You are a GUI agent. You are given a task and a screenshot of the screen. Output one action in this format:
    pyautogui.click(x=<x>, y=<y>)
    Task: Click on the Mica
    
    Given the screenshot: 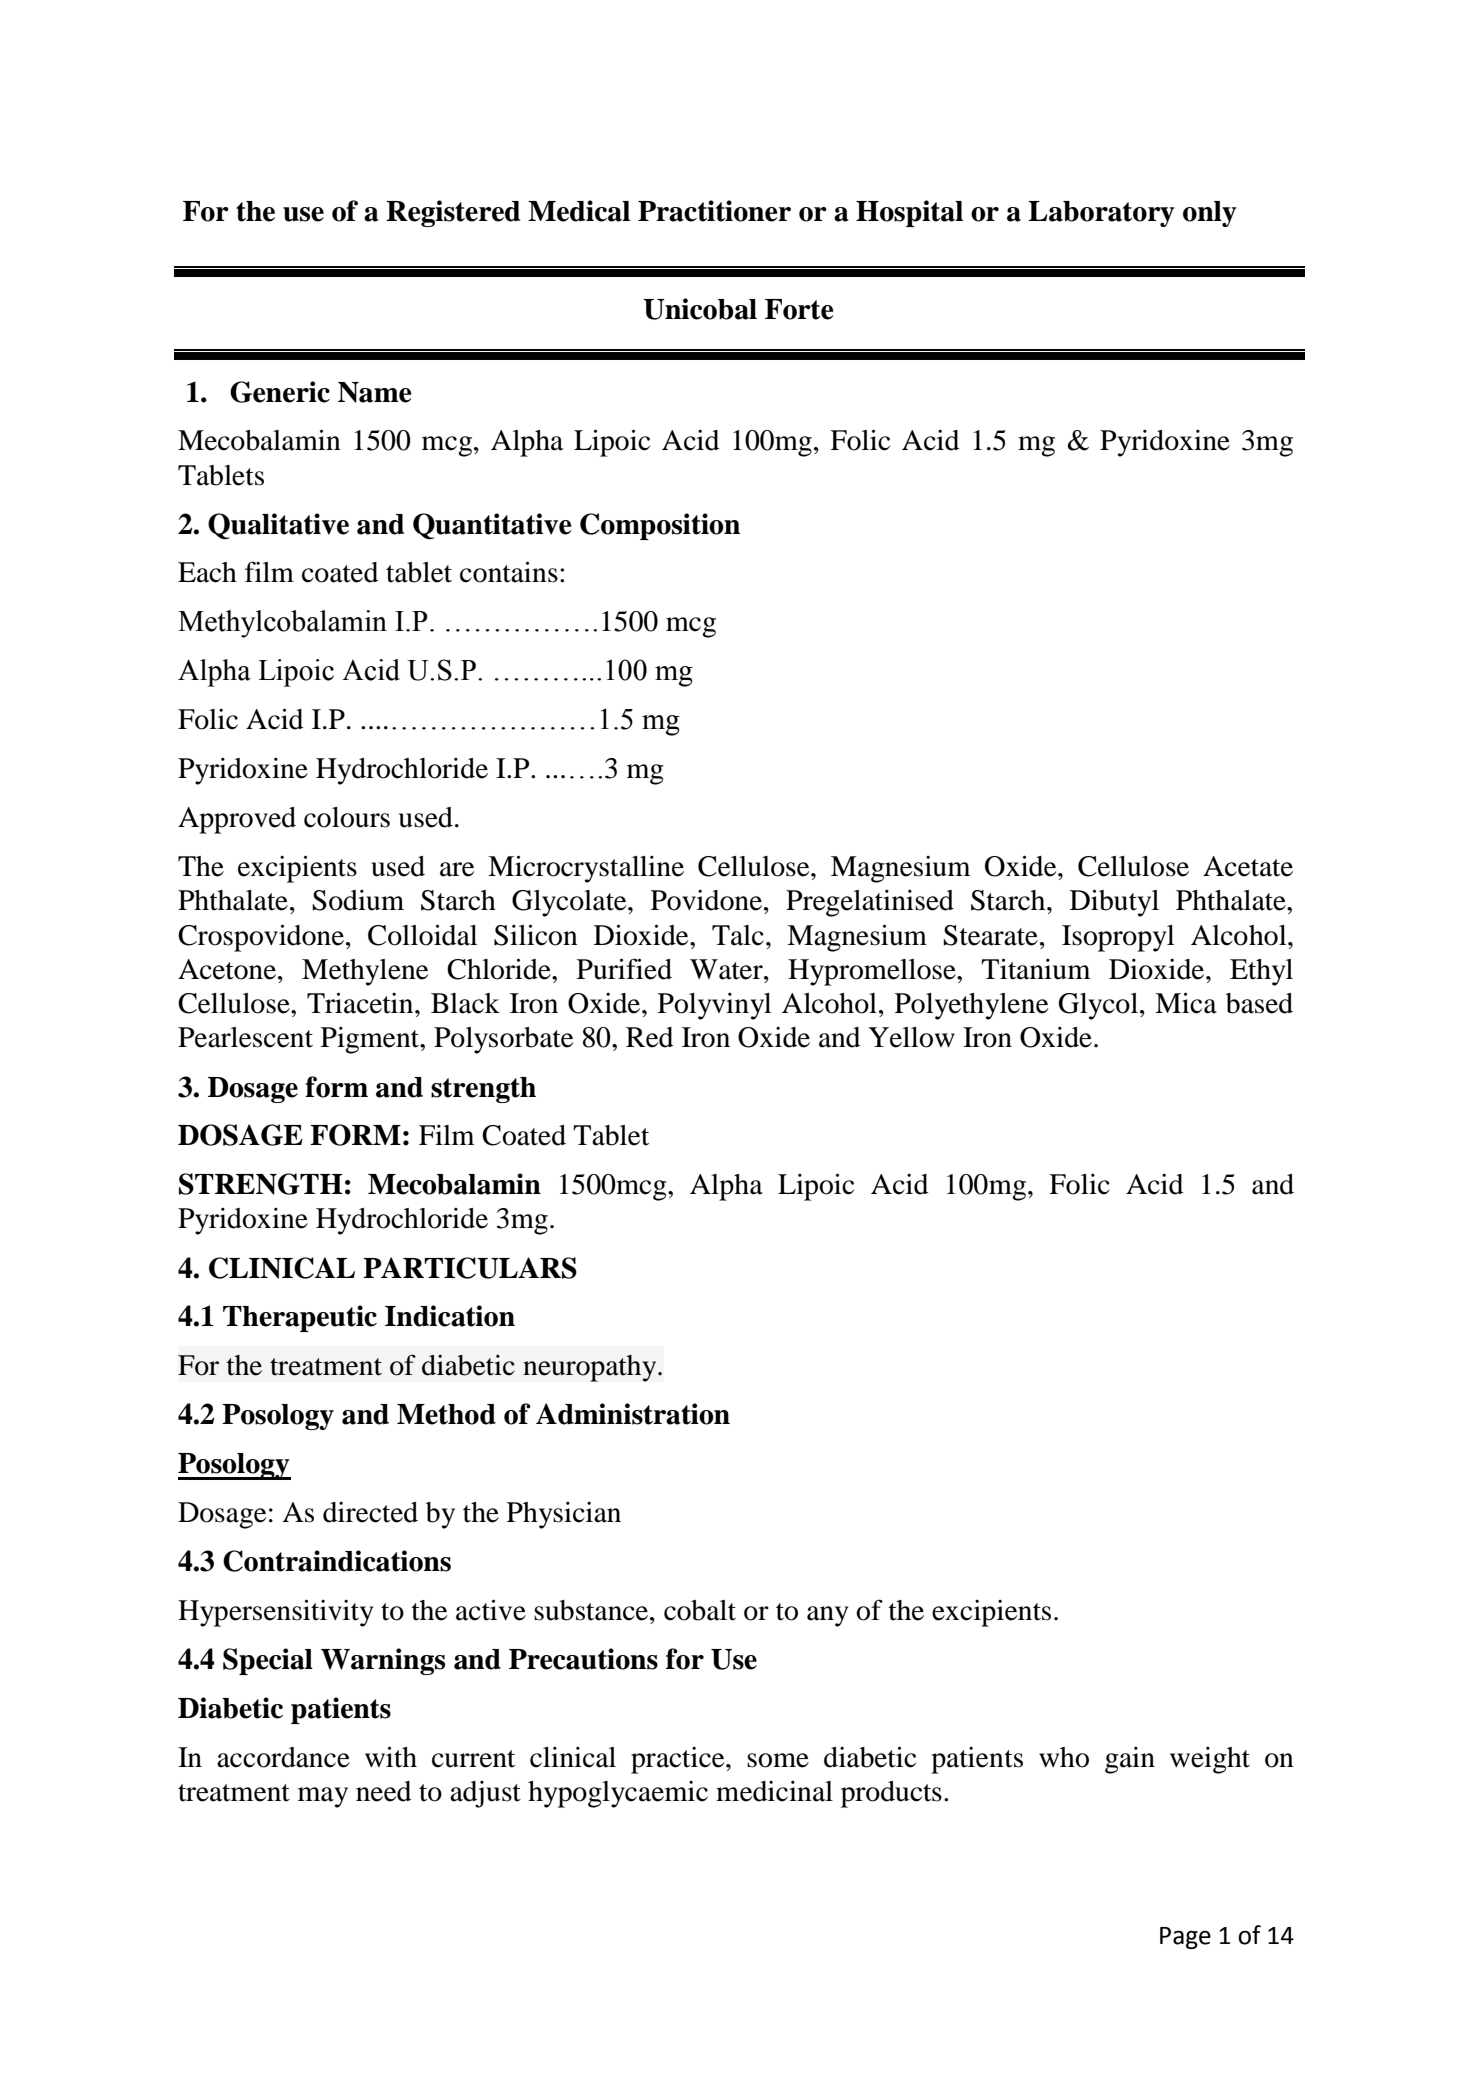 What is the action you would take?
    pyautogui.click(x=1186, y=1003)
